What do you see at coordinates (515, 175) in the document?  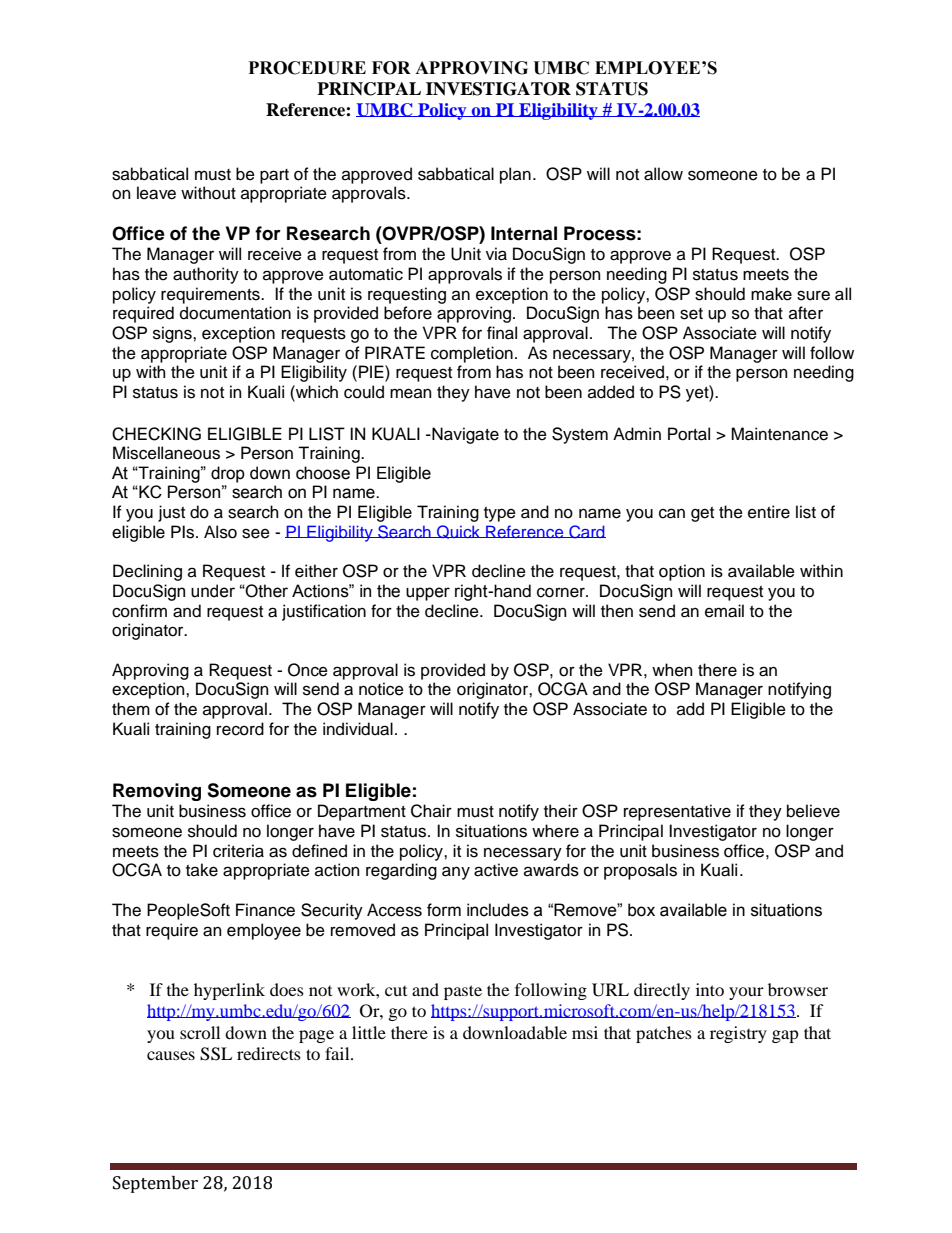 I see `plan` at bounding box center [515, 175].
